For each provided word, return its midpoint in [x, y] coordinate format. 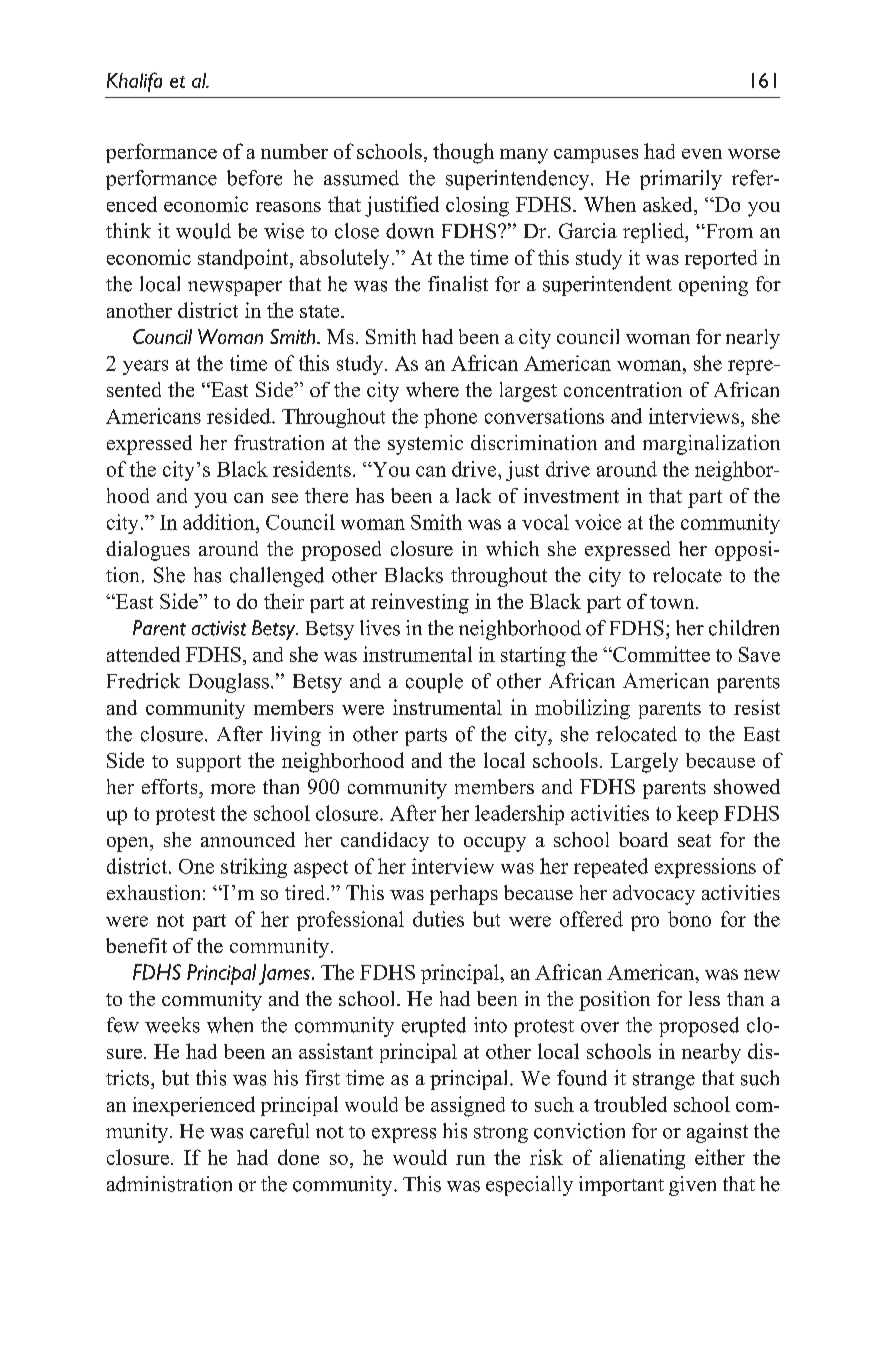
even [702, 154]
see [285, 498]
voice [598, 522]
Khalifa [134, 82]
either [720, 1157]
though [463, 153]
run [470, 1160]
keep [697, 815]
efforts [171, 786]
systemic [425, 445]
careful [279, 1131]
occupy [495, 844]
